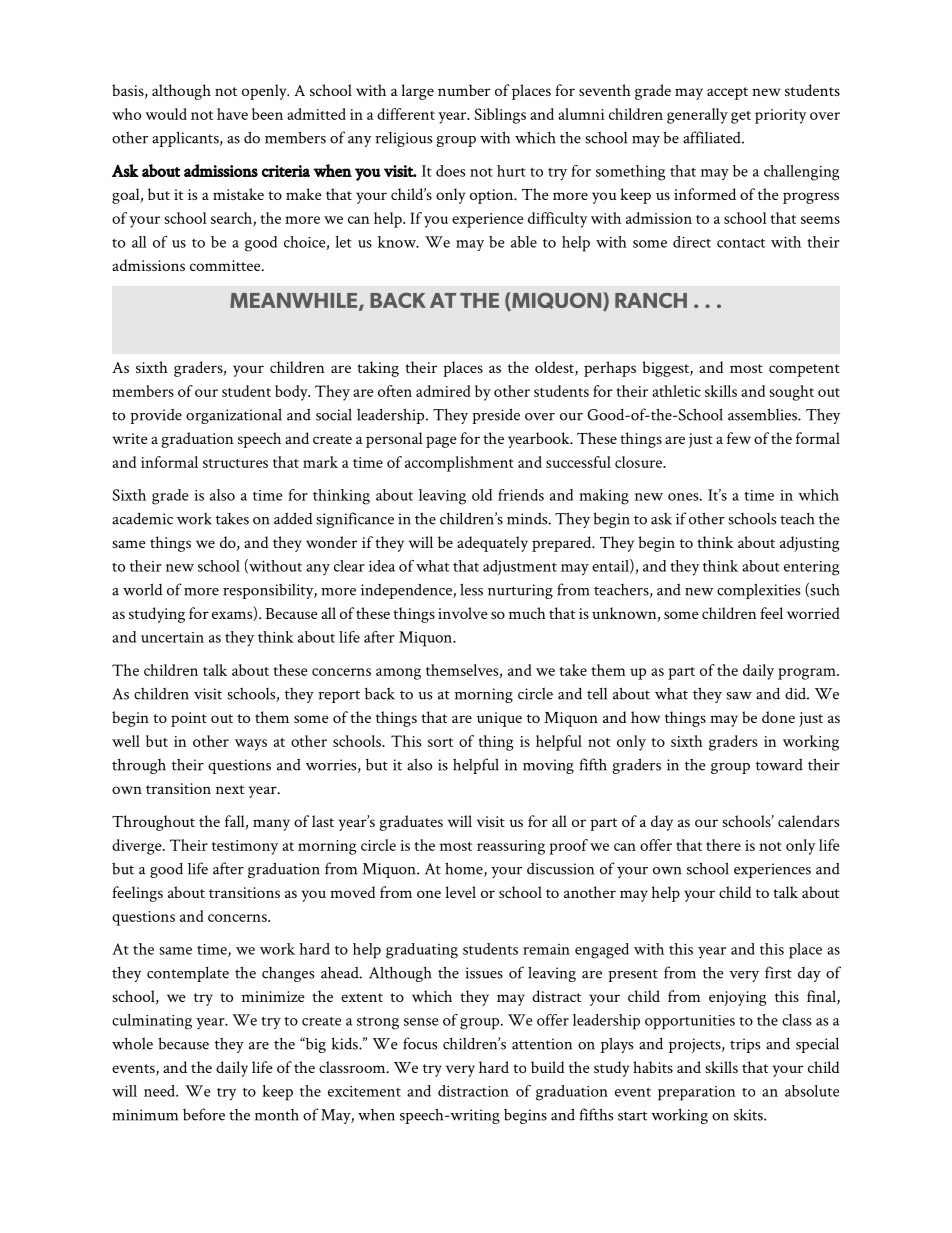 This document has height=1233, width=952. I want to click on build, so click(547, 1067).
